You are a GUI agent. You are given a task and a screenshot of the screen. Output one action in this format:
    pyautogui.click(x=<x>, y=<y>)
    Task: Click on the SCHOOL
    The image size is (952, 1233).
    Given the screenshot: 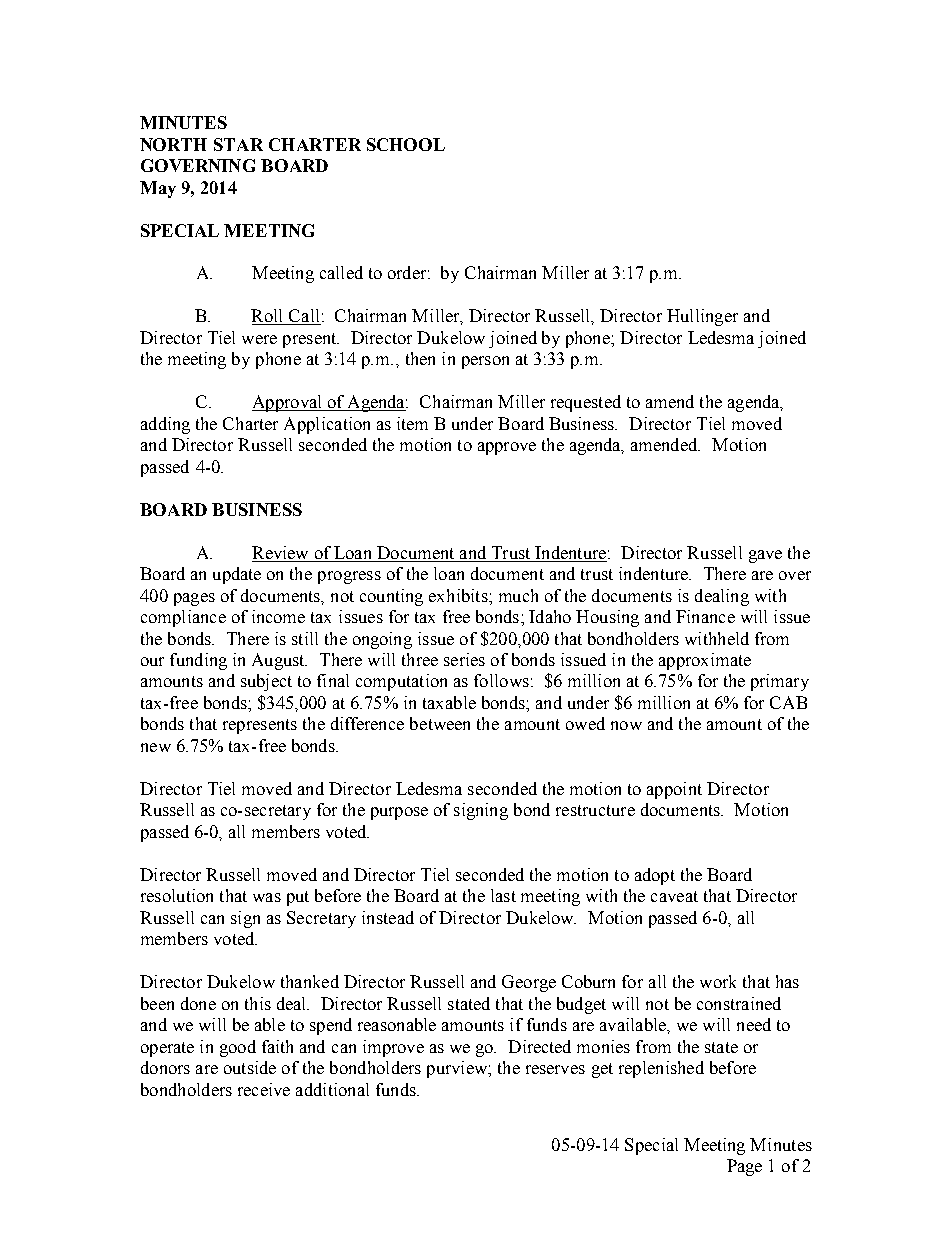 What is the action you would take?
    pyautogui.click(x=406, y=144)
